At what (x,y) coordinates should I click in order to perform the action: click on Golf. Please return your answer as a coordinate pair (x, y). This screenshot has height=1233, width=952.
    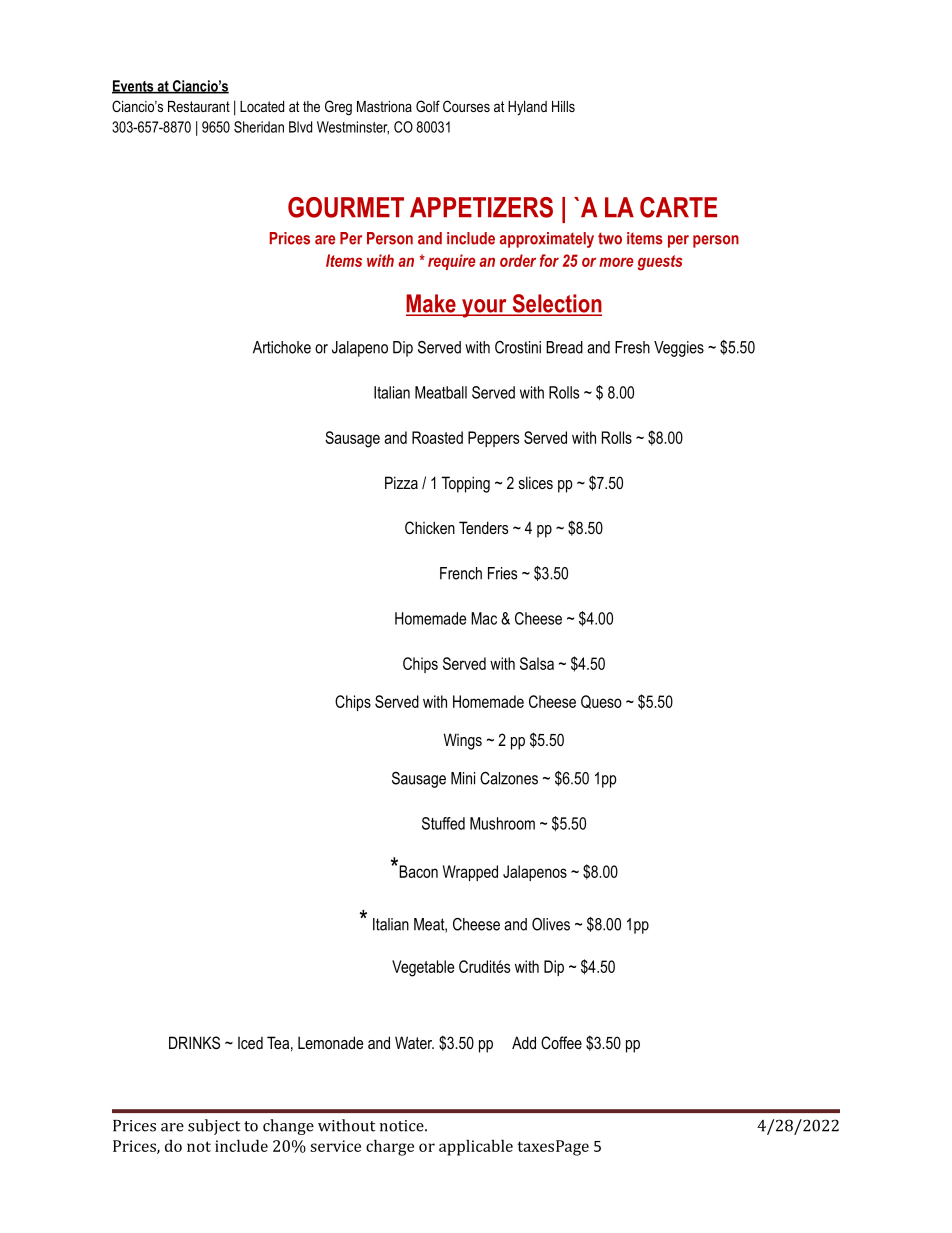
    Looking at the image, I should click on (428, 106).
